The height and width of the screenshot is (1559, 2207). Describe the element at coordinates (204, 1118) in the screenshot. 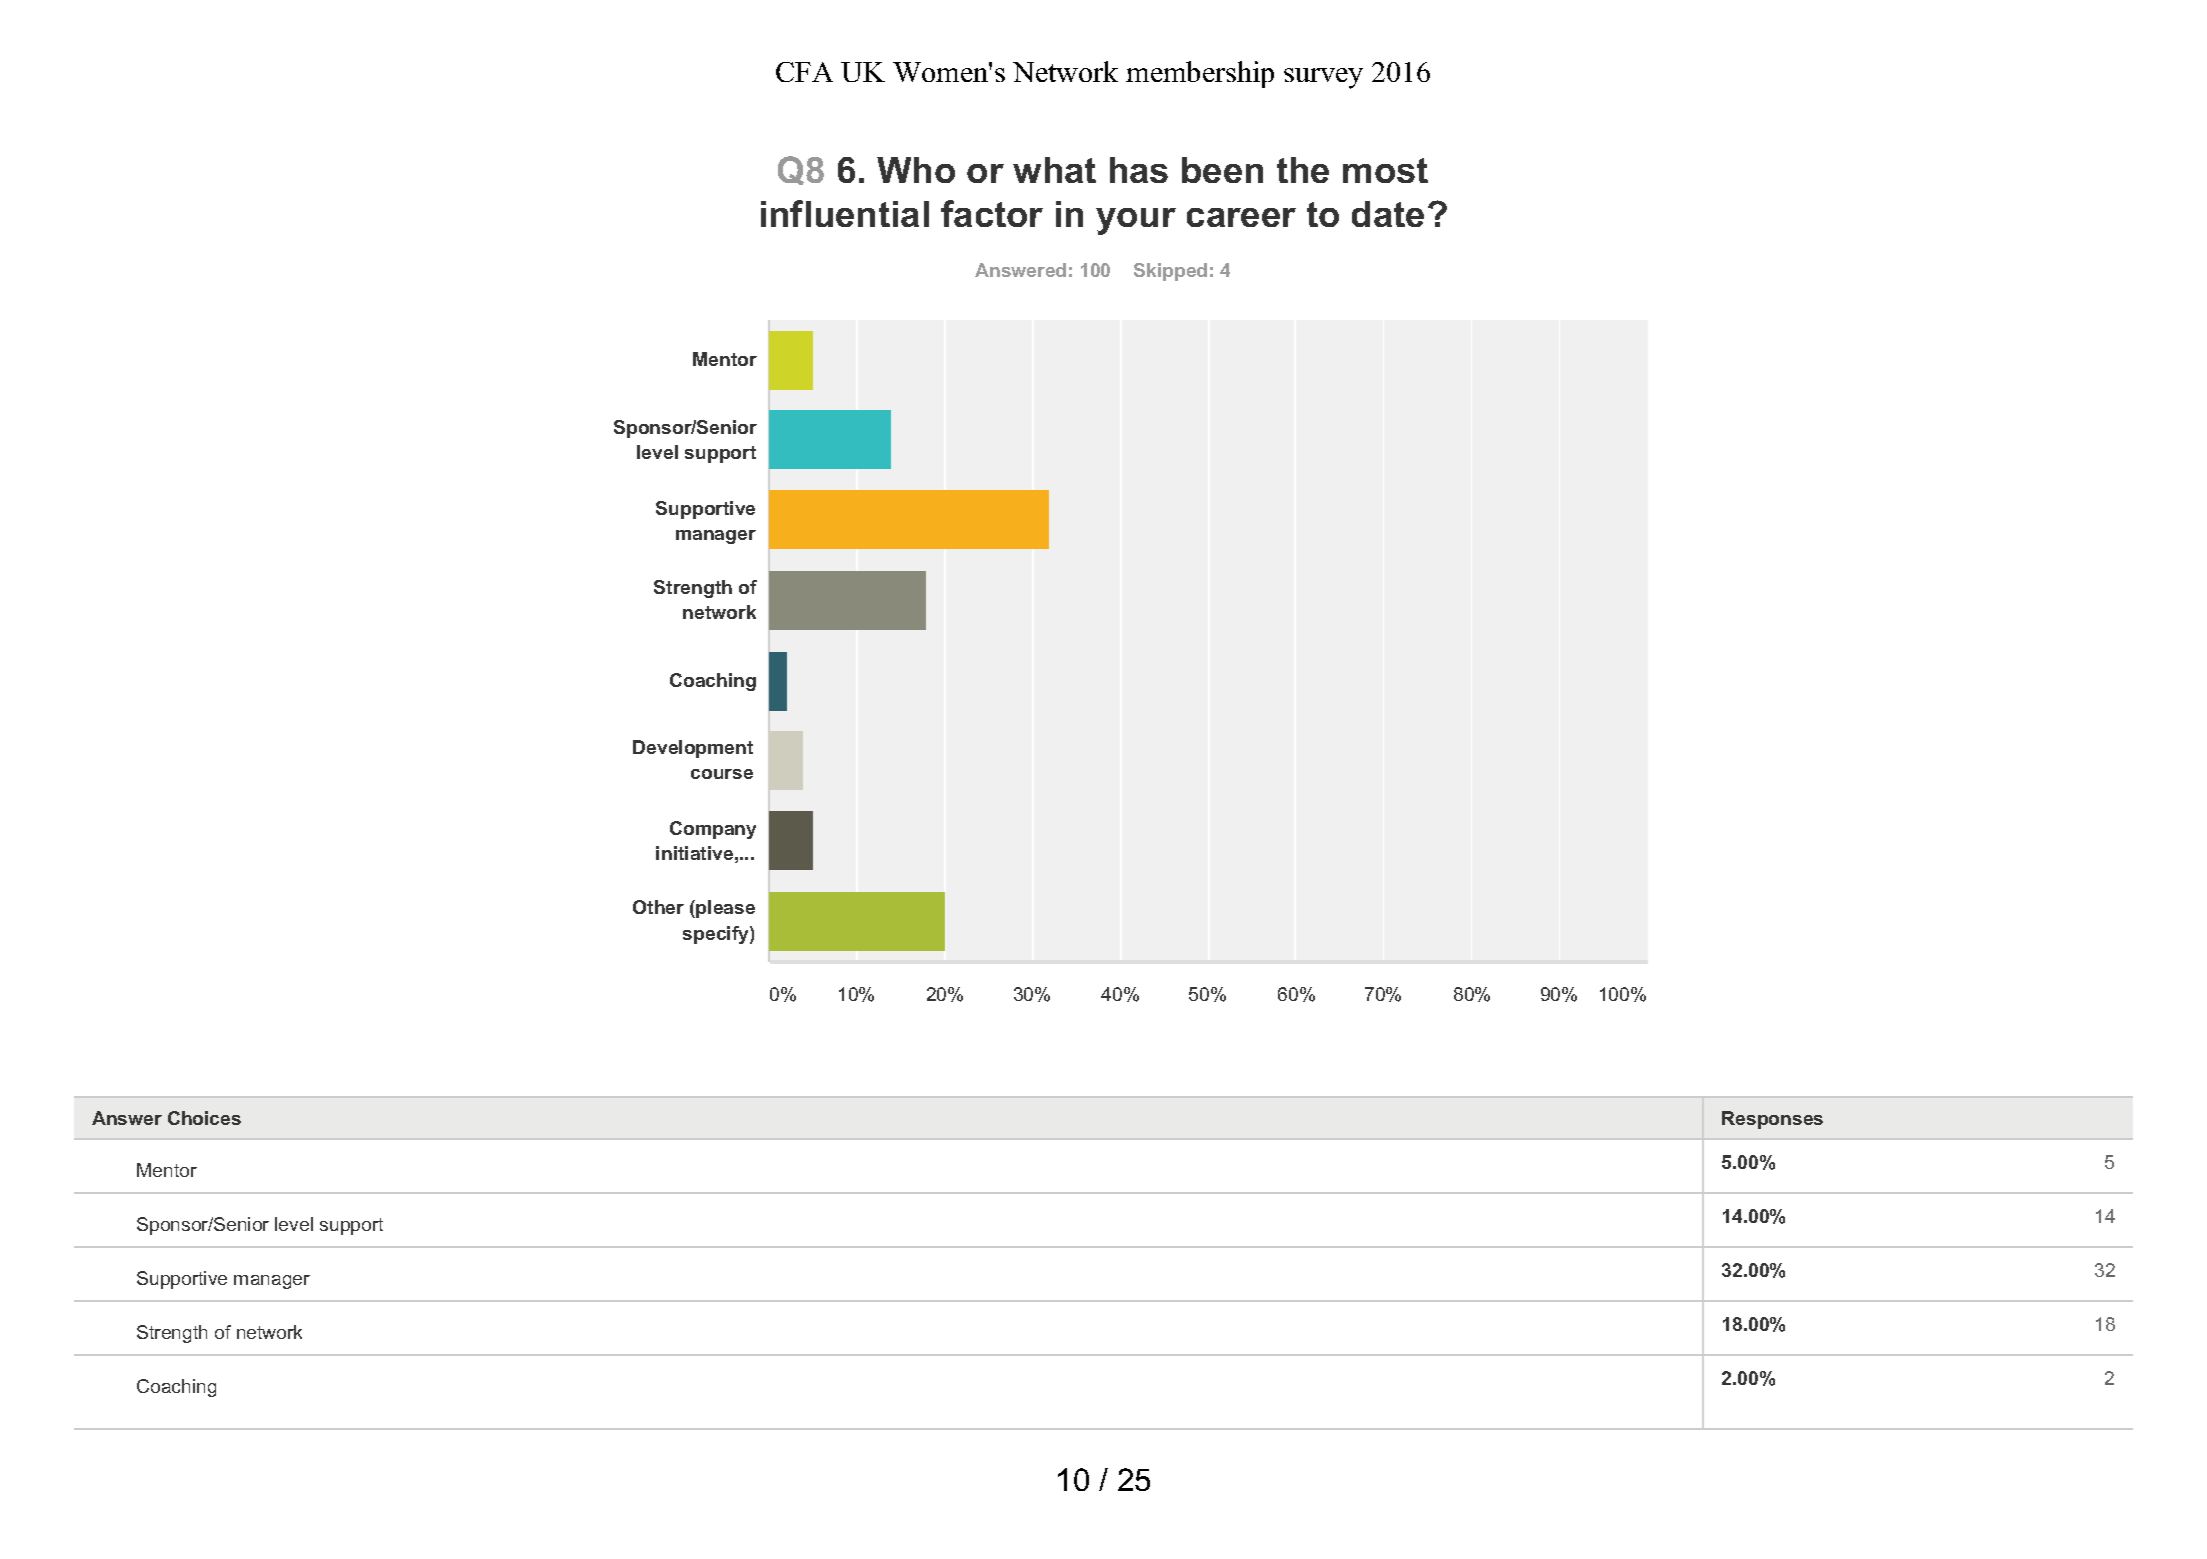

I see `Choices` at that location.
